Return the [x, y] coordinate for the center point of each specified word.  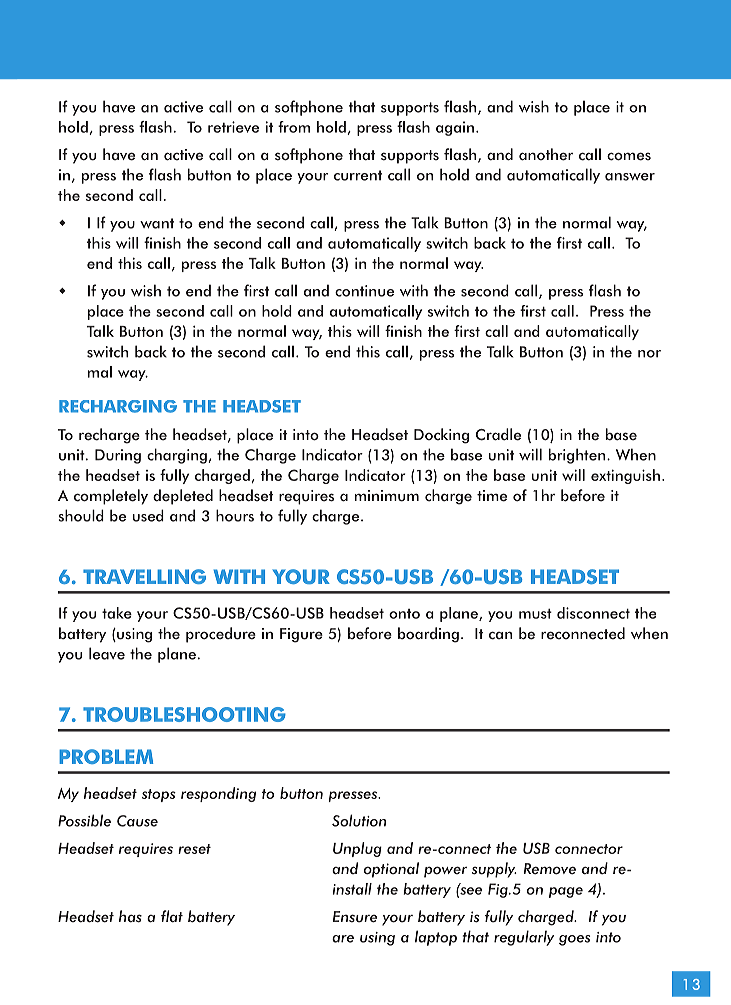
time [492, 496]
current [358, 175]
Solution [359, 820]
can [500, 635]
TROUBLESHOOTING [184, 714]
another [546, 154]
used [148, 515]
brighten [578, 456]
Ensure [355, 917]
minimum [387, 496]
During [118, 456]
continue [364, 291]
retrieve [233, 127]
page [566, 892]
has [130, 916]
